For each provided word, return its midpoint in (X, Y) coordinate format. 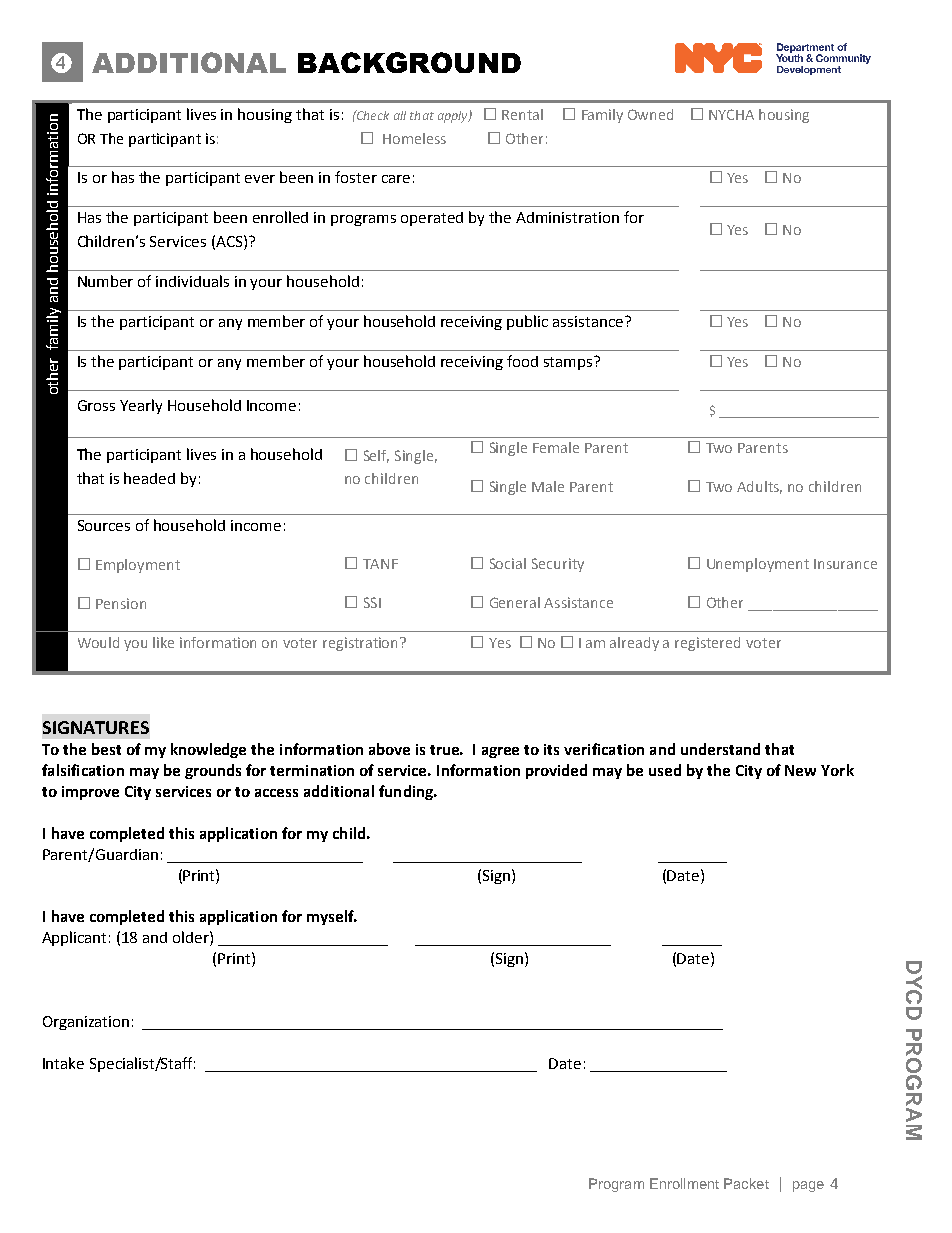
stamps (569, 363)
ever (260, 179)
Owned (650, 114)
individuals (192, 281)
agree (500, 752)
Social (508, 563)
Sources (104, 525)
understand (720, 749)
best (106, 749)
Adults (759, 487)
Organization (86, 1023)
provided (556, 771)
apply (454, 117)
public (527, 322)
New (800, 770)
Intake (63, 1063)
